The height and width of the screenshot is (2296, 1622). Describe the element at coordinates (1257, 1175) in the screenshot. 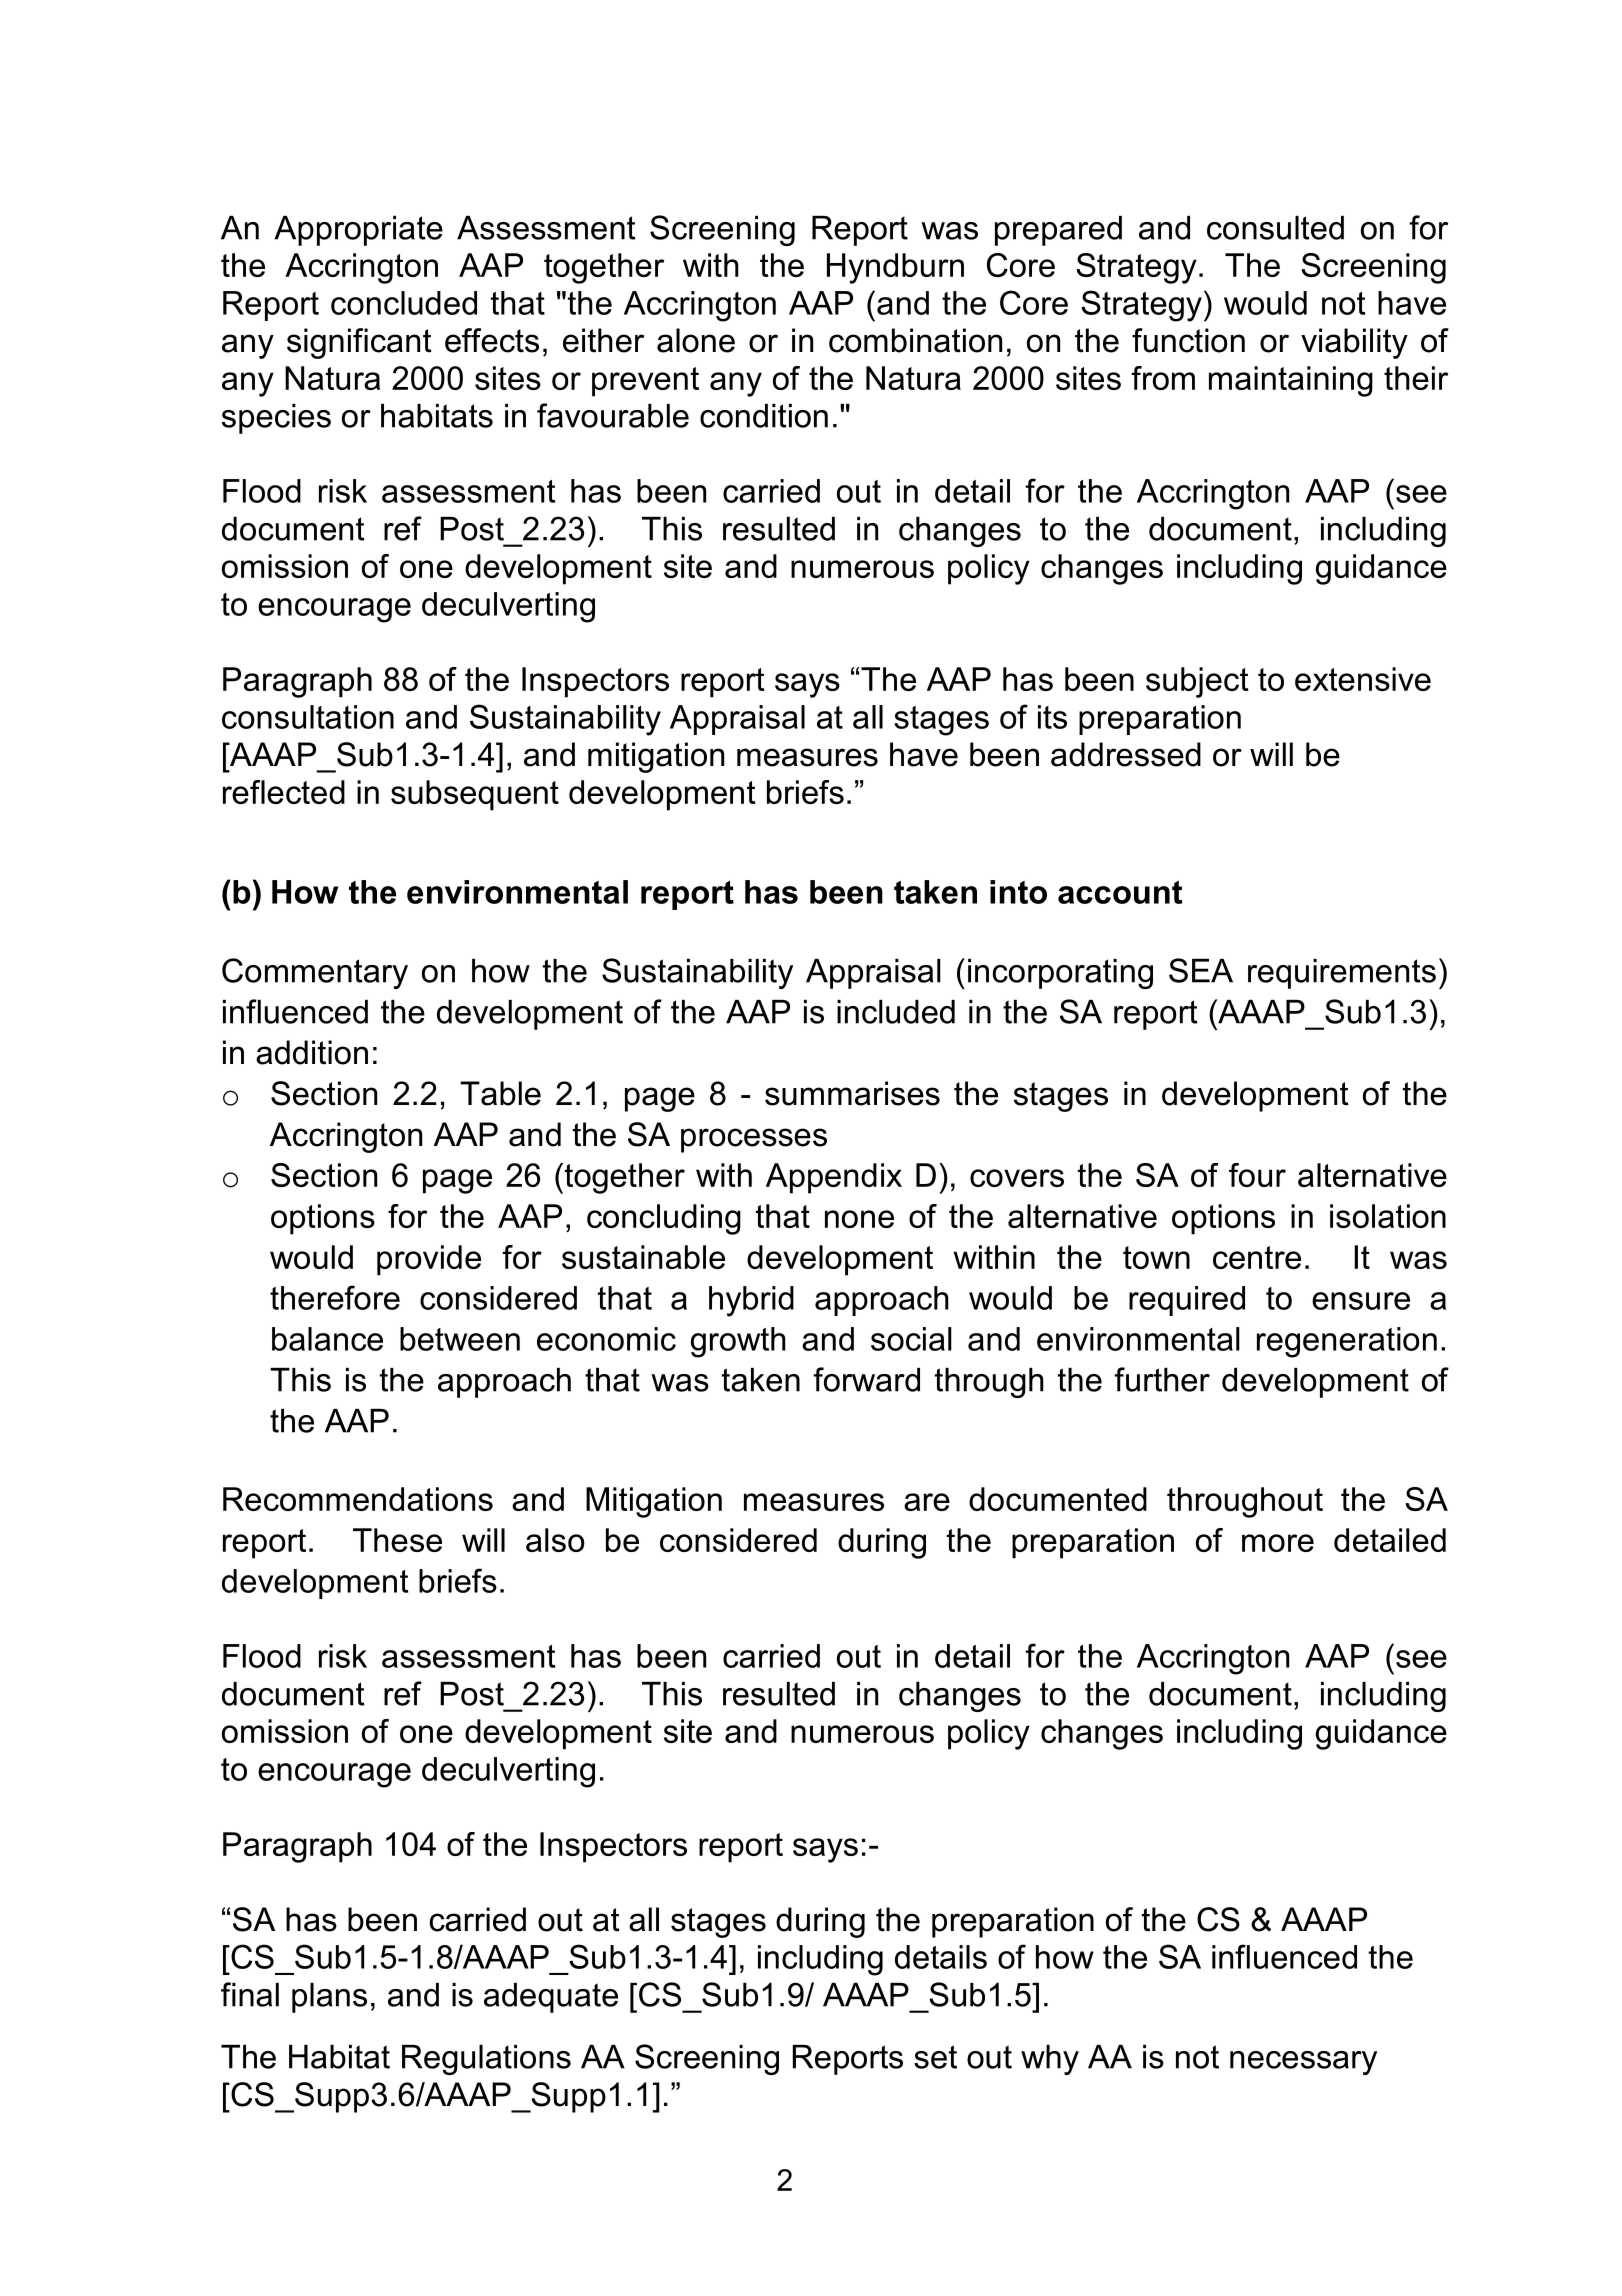

I see `four` at that location.
